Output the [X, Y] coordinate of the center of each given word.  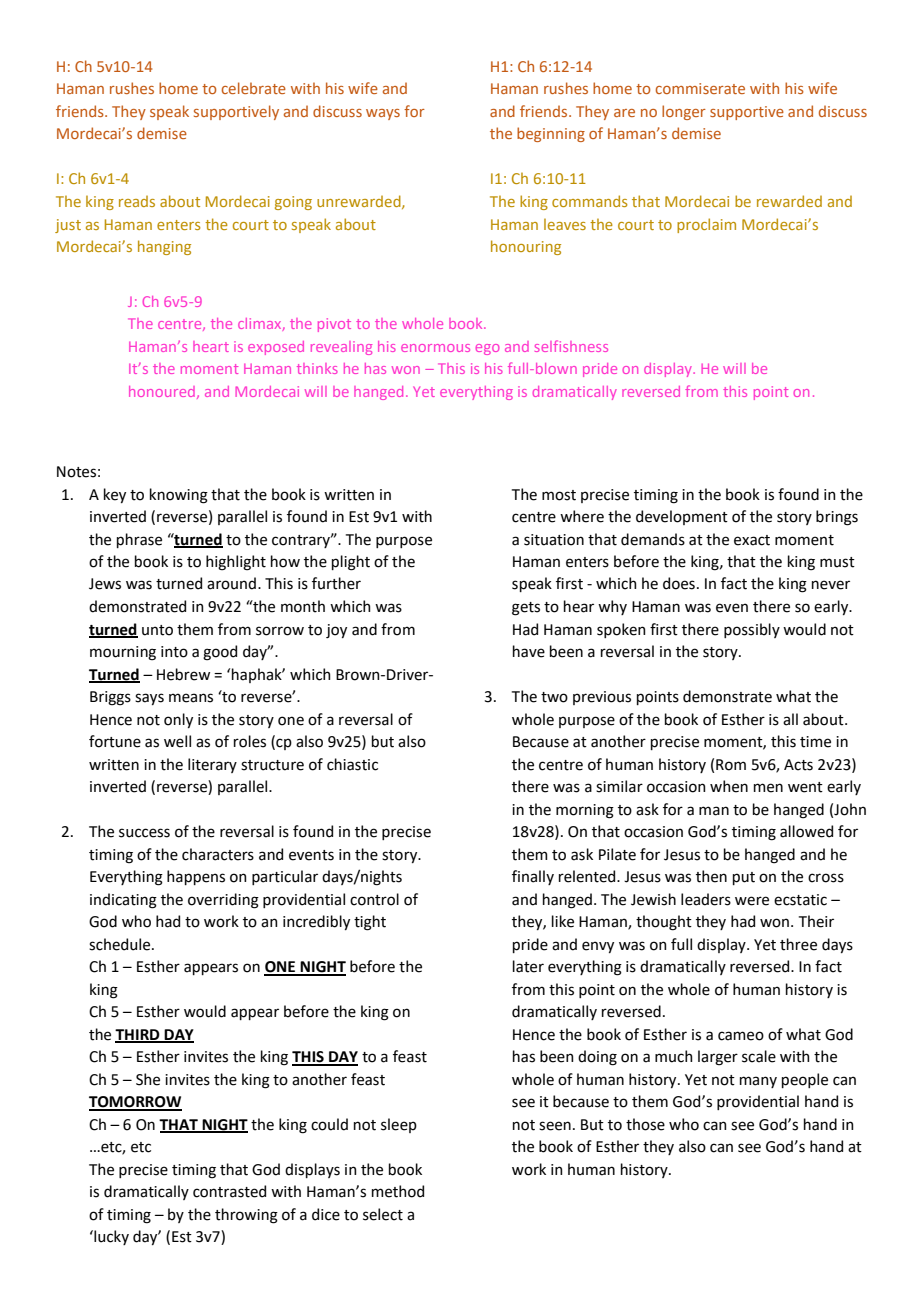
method [398, 1191]
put [744, 878]
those [645, 1124]
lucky [110, 1237]
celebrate [254, 88]
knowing [179, 496]
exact [752, 540]
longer [684, 112]
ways [383, 114]
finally [533, 877]
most [559, 495]
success [144, 833]
